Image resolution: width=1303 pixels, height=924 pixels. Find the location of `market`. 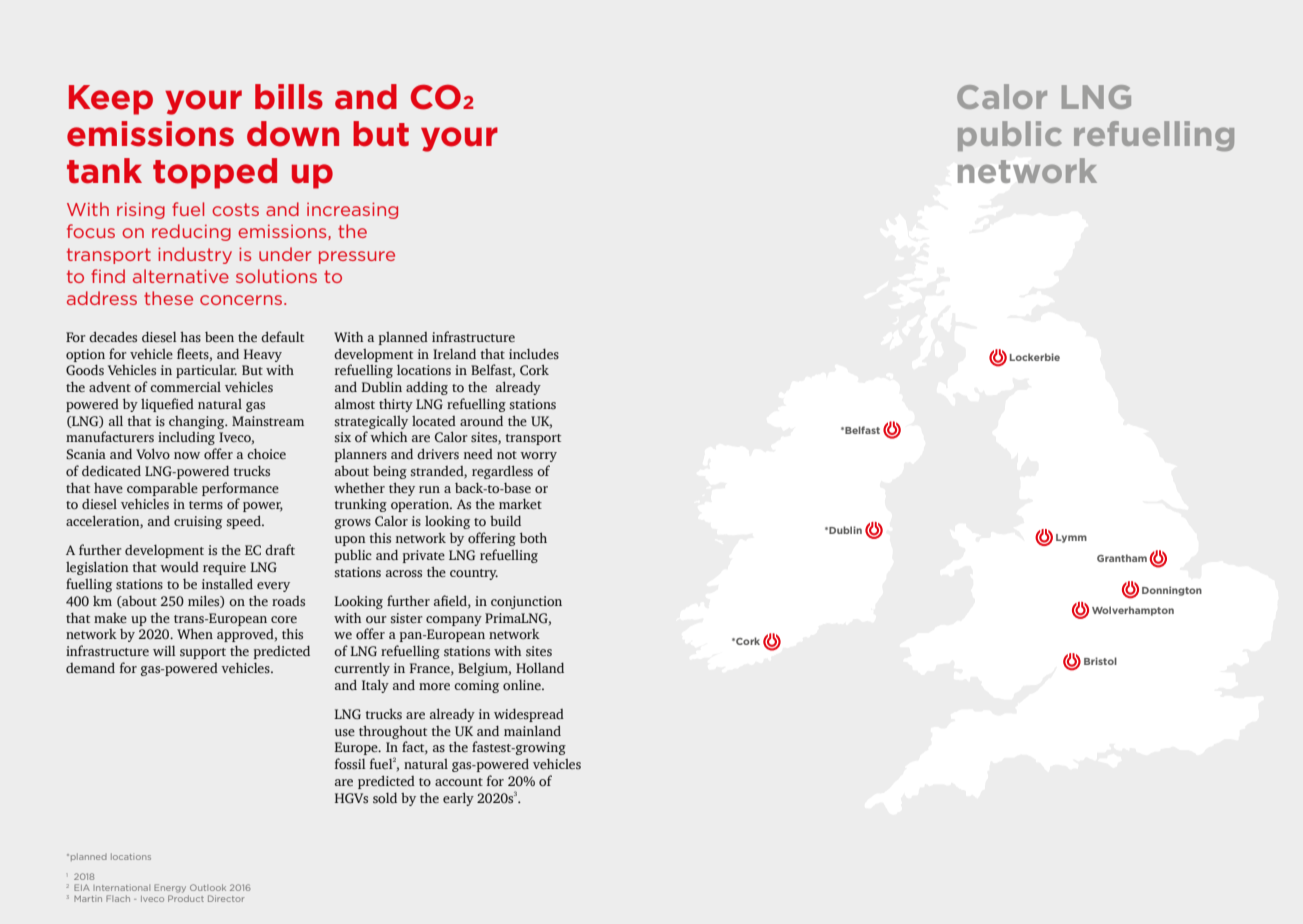

market is located at coordinates (520, 504).
